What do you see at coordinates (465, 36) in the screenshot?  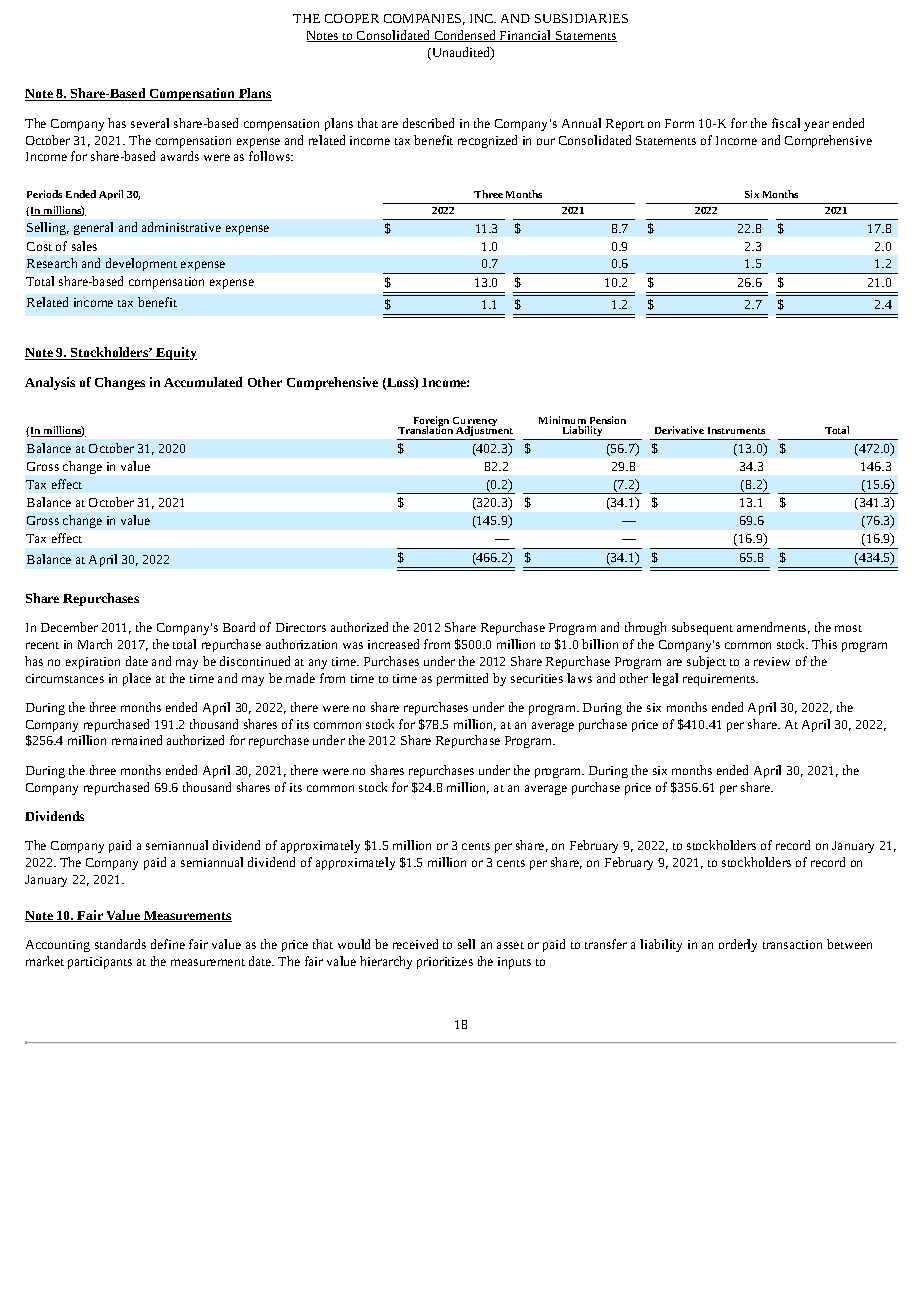 I see `Condensed` at bounding box center [465, 36].
